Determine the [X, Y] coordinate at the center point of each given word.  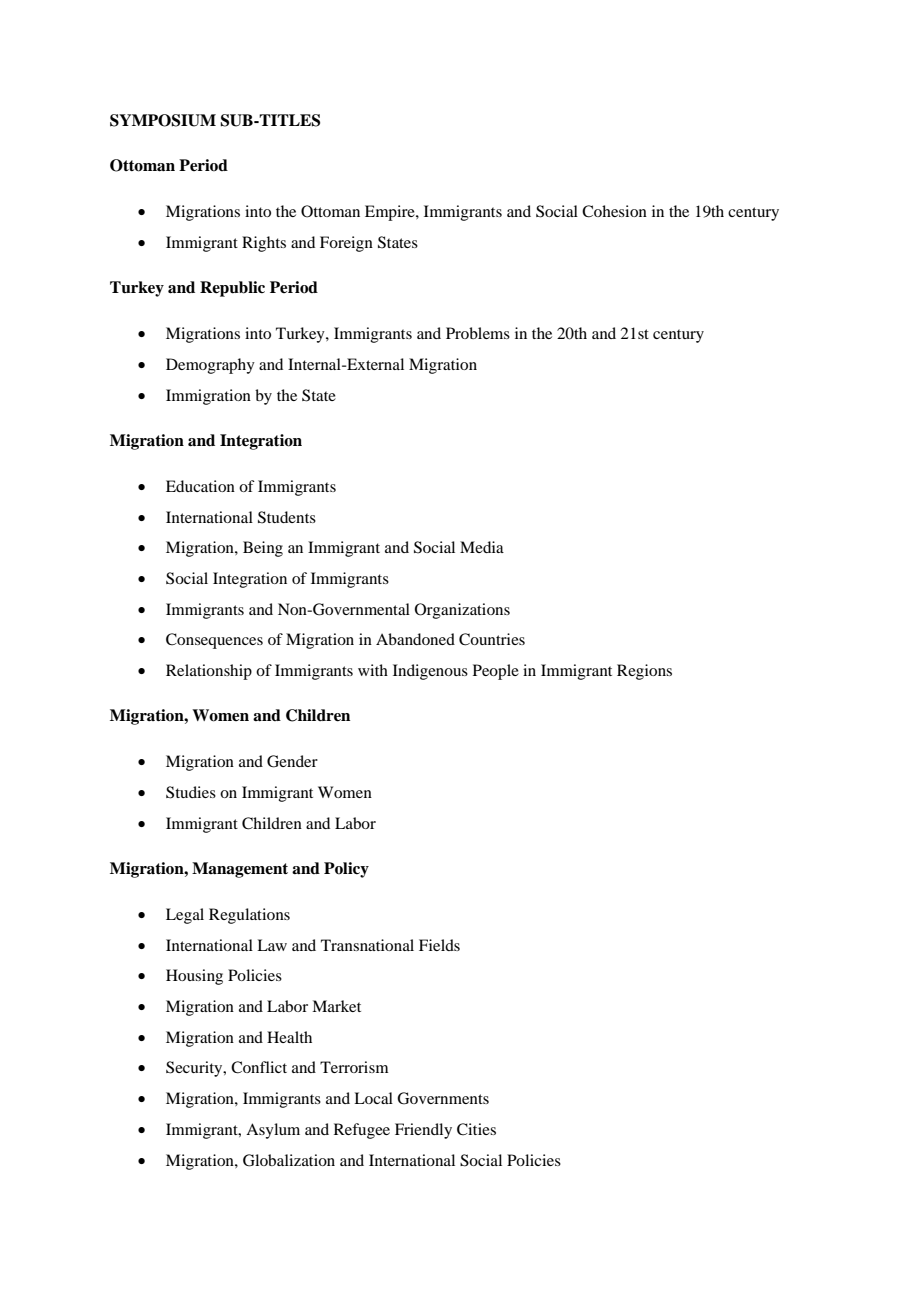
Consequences [214, 641]
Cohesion [614, 211]
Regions [644, 672]
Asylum [273, 1131]
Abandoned [415, 639]
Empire [391, 213]
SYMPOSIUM [163, 120]
